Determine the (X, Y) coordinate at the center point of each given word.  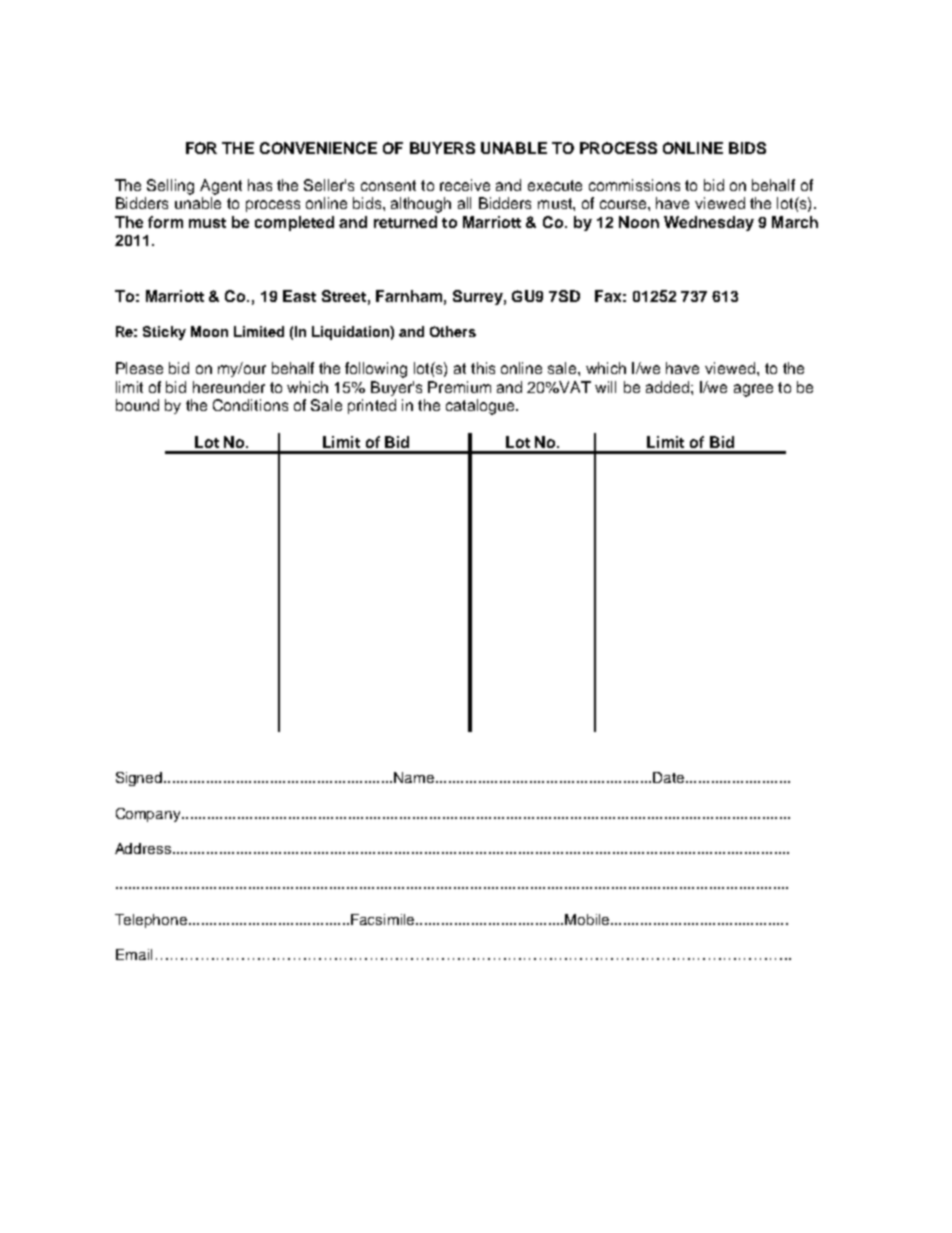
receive (465, 185)
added (667, 387)
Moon (209, 331)
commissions (634, 185)
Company (149, 815)
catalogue (481, 407)
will (605, 387)
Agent (221, 187)
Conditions (250, 405)
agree (753, 390)
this (483, 368)
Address (144, 848)
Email (134, 954)
